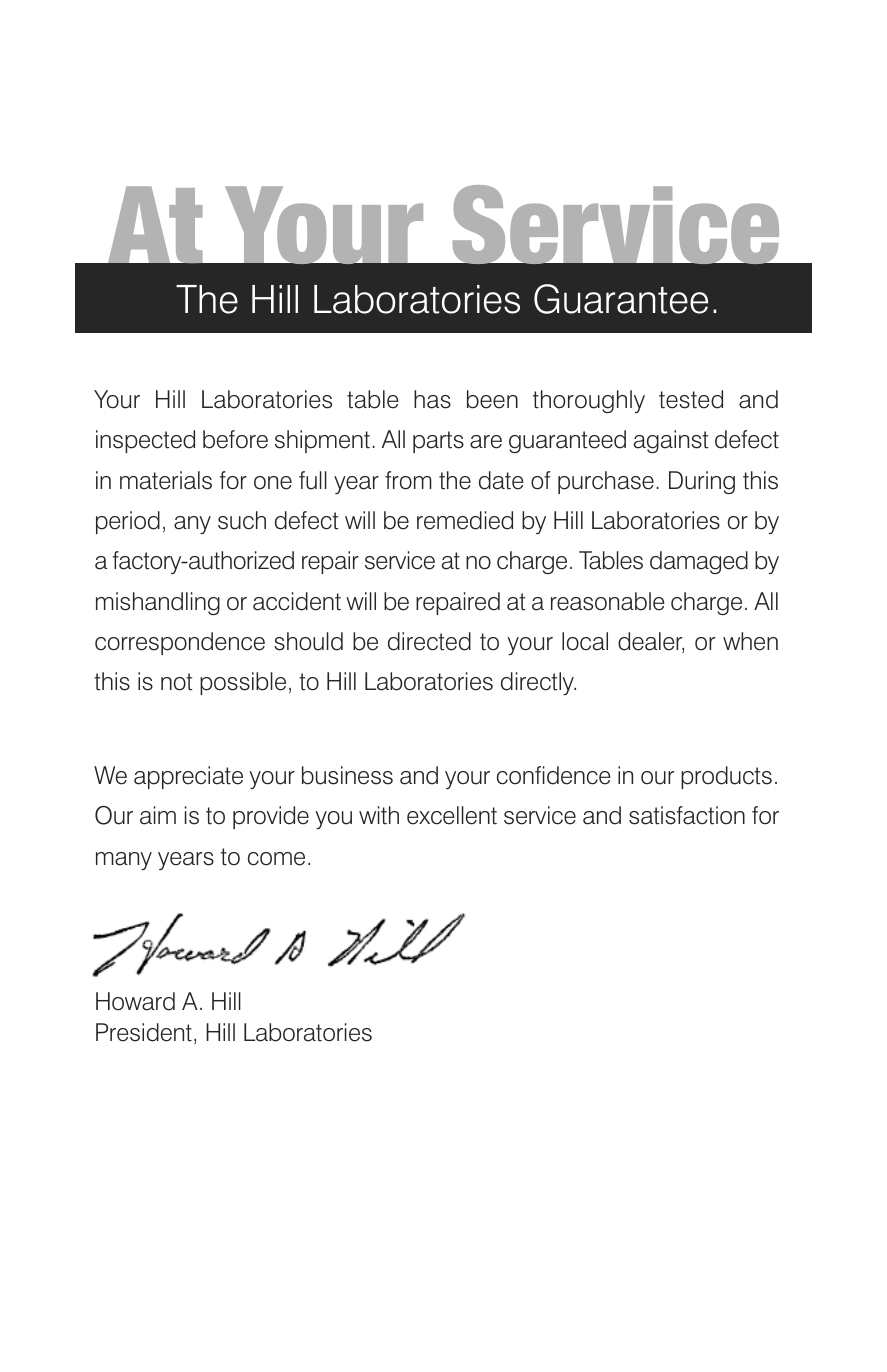 This screenshot has width=887, height=1372. Describe the element at coordinates (726, 777) in the screenshot. I see `products` at that location.
